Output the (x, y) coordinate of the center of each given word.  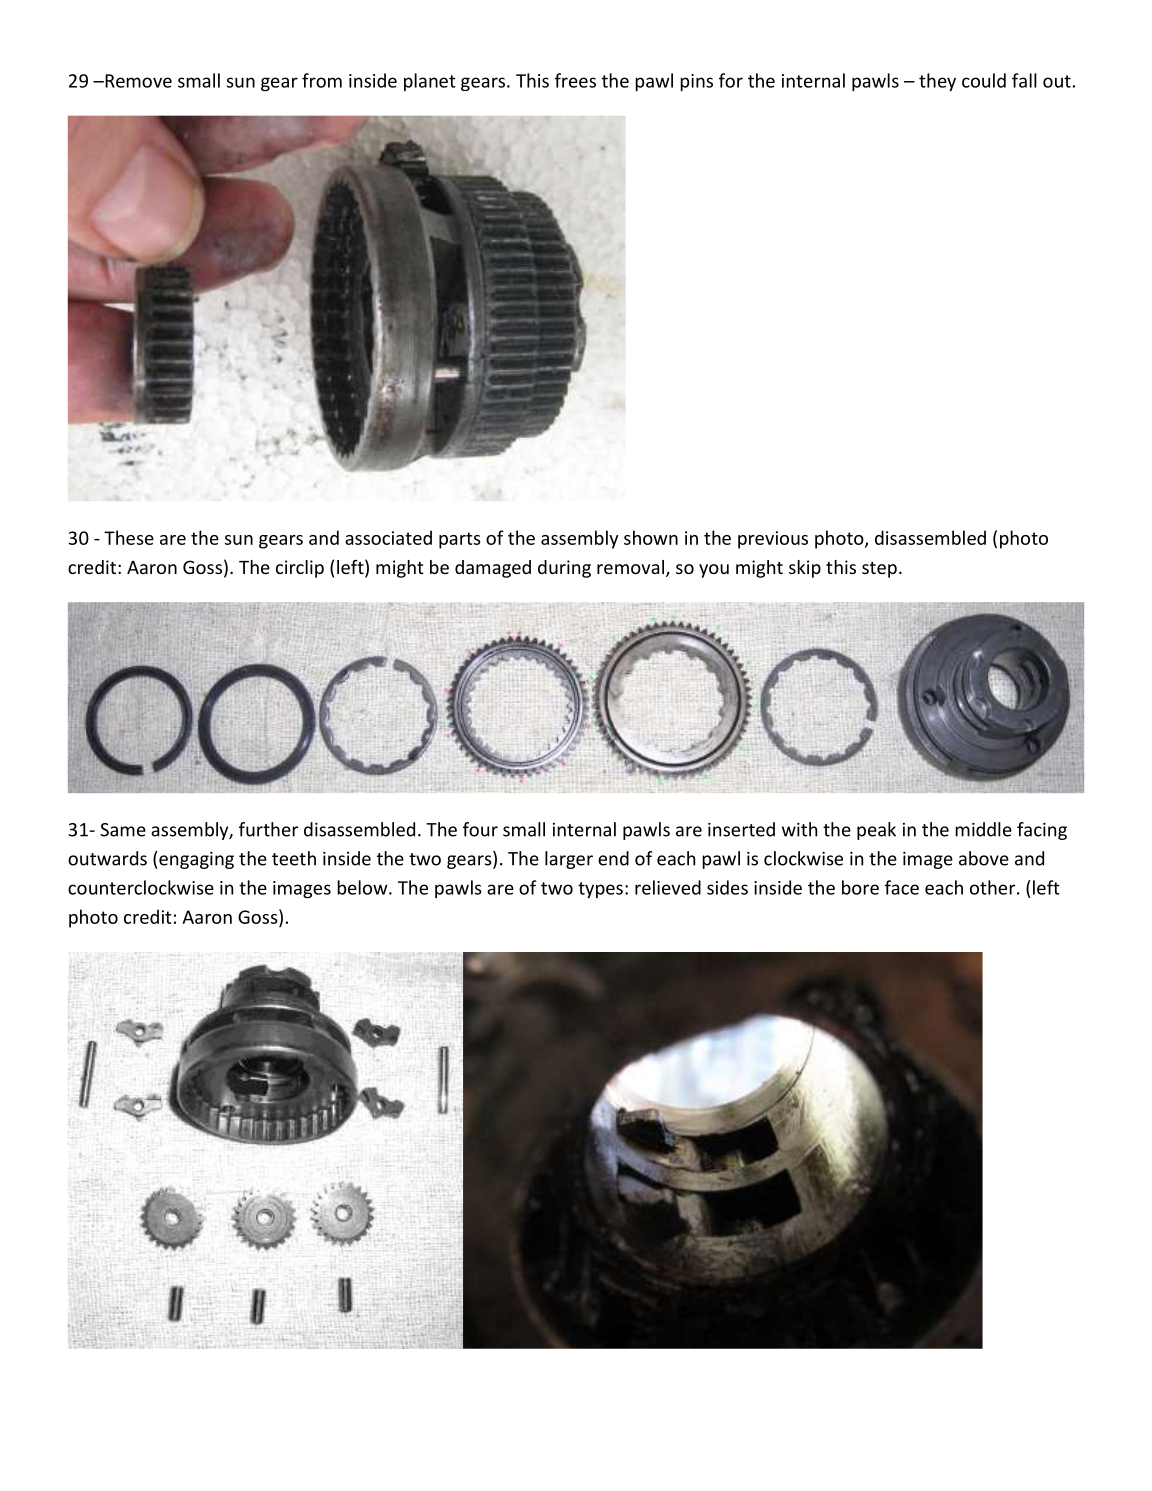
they (937, 82)
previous (773, 540)
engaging (196, 860)
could (984, 80)
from (322, 80)
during (564, 569)
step (879, 570)
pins (696, 82)
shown (651, 537)
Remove (137, 81)
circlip (300, 569)
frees (575, 80)
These (129, 537)
